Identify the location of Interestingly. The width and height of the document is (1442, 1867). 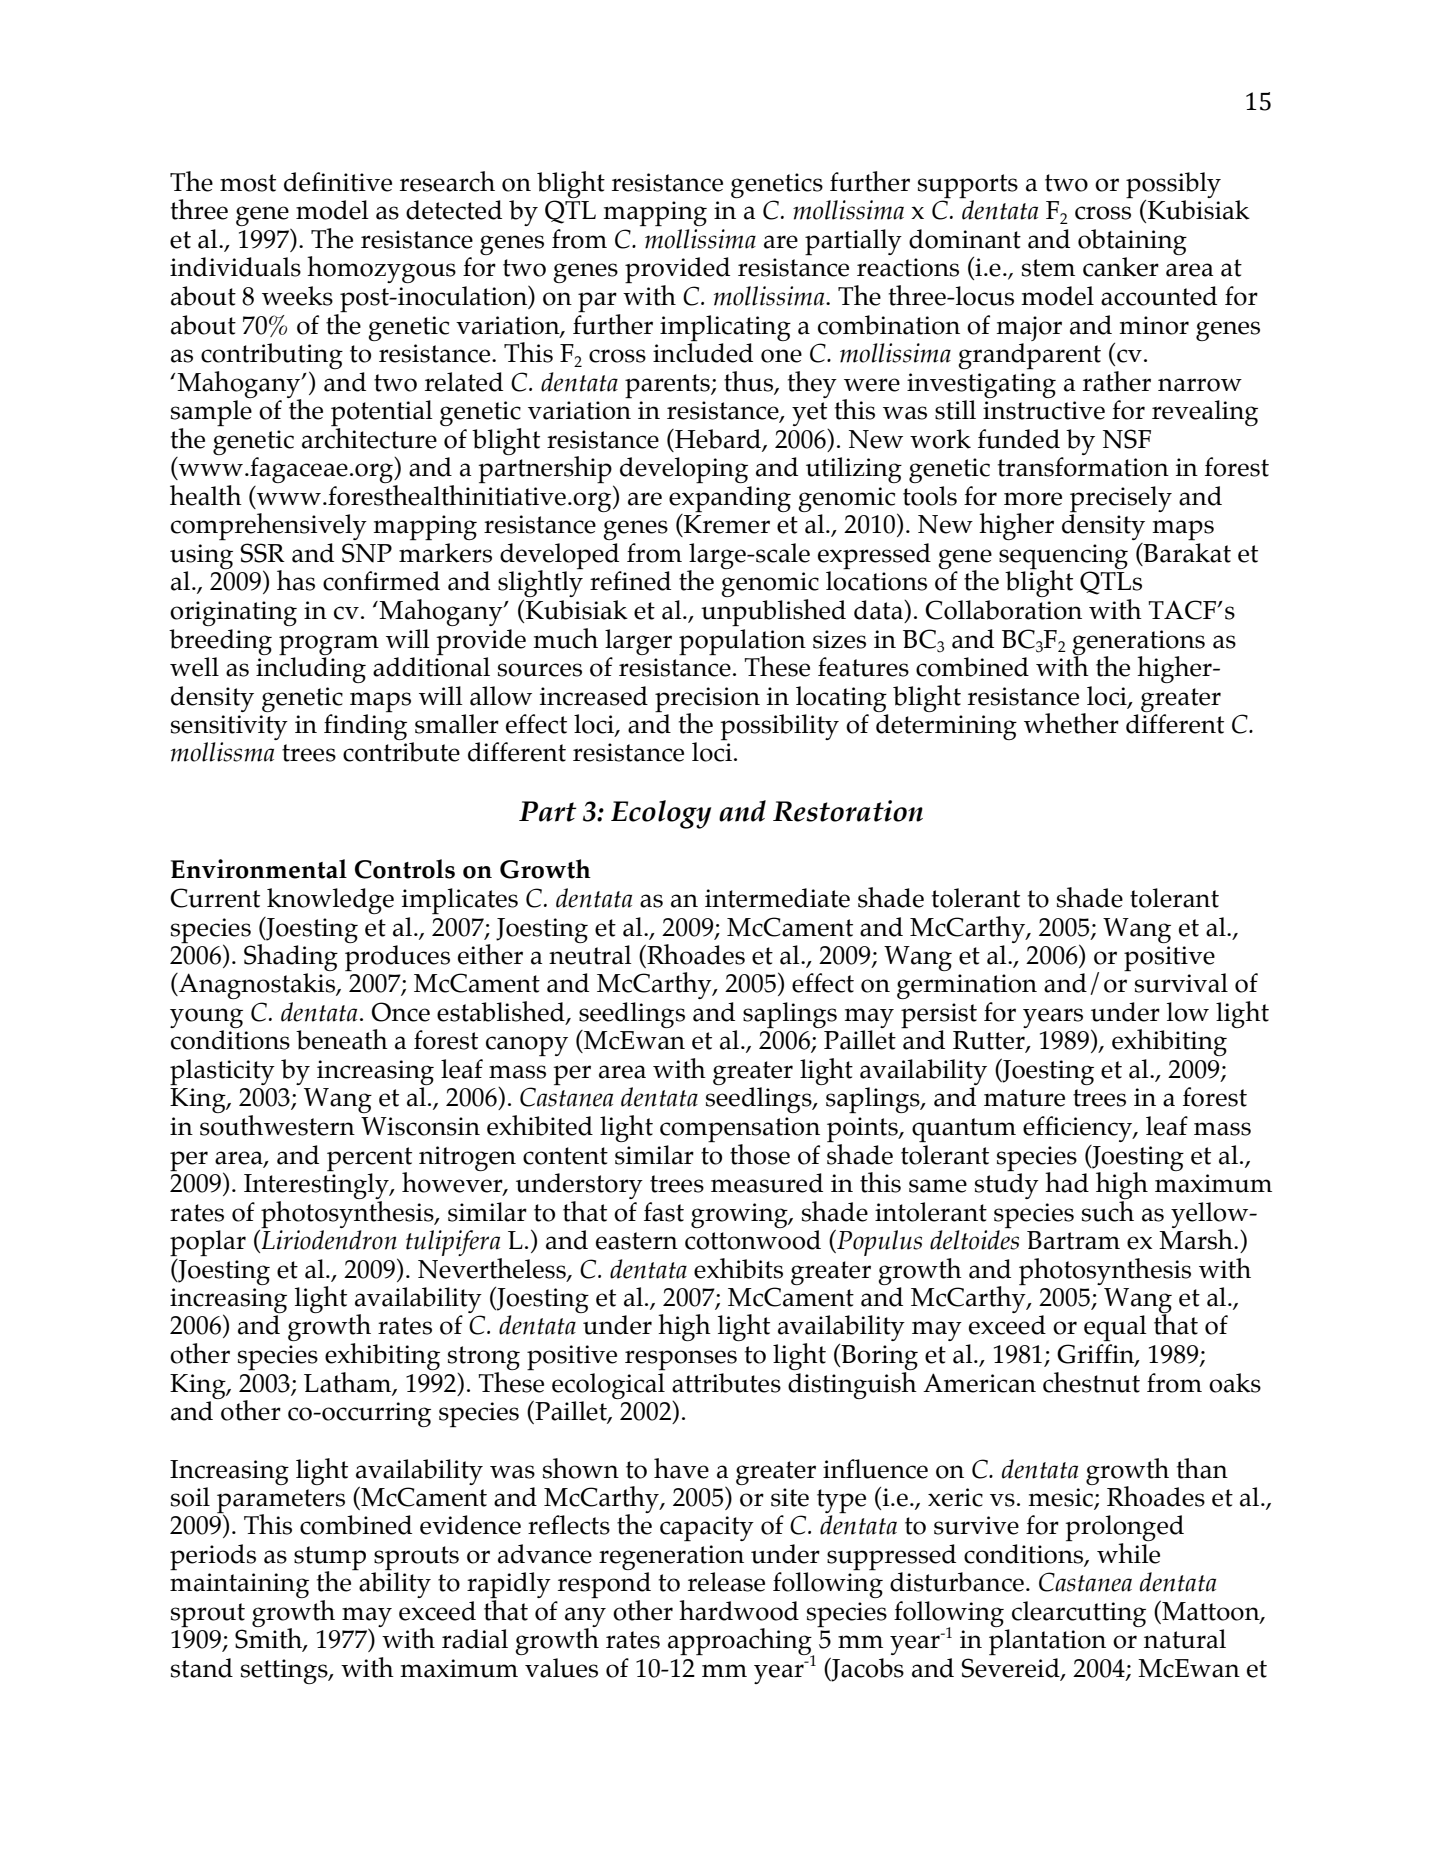
(317, 1186).
